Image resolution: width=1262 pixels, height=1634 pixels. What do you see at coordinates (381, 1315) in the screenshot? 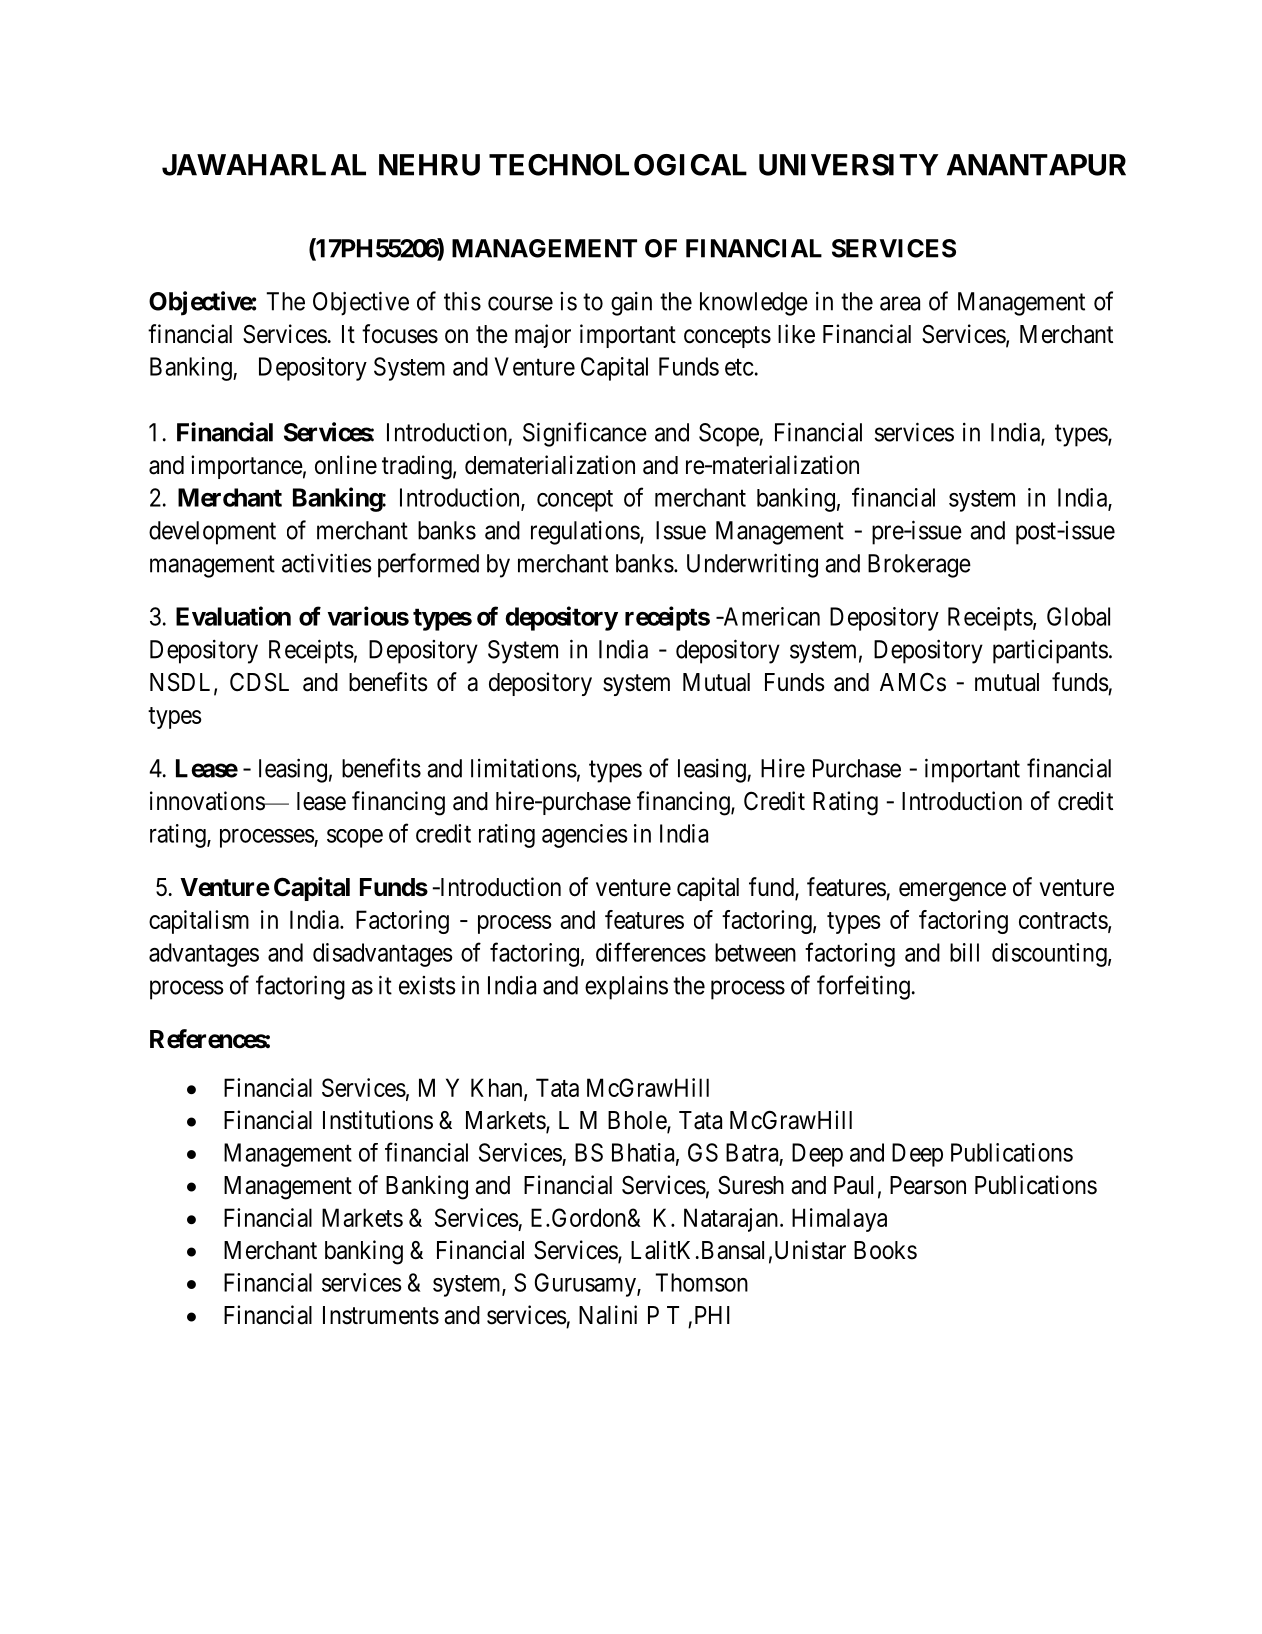
I see `Instruments` at bounding box center [381, 1315].
